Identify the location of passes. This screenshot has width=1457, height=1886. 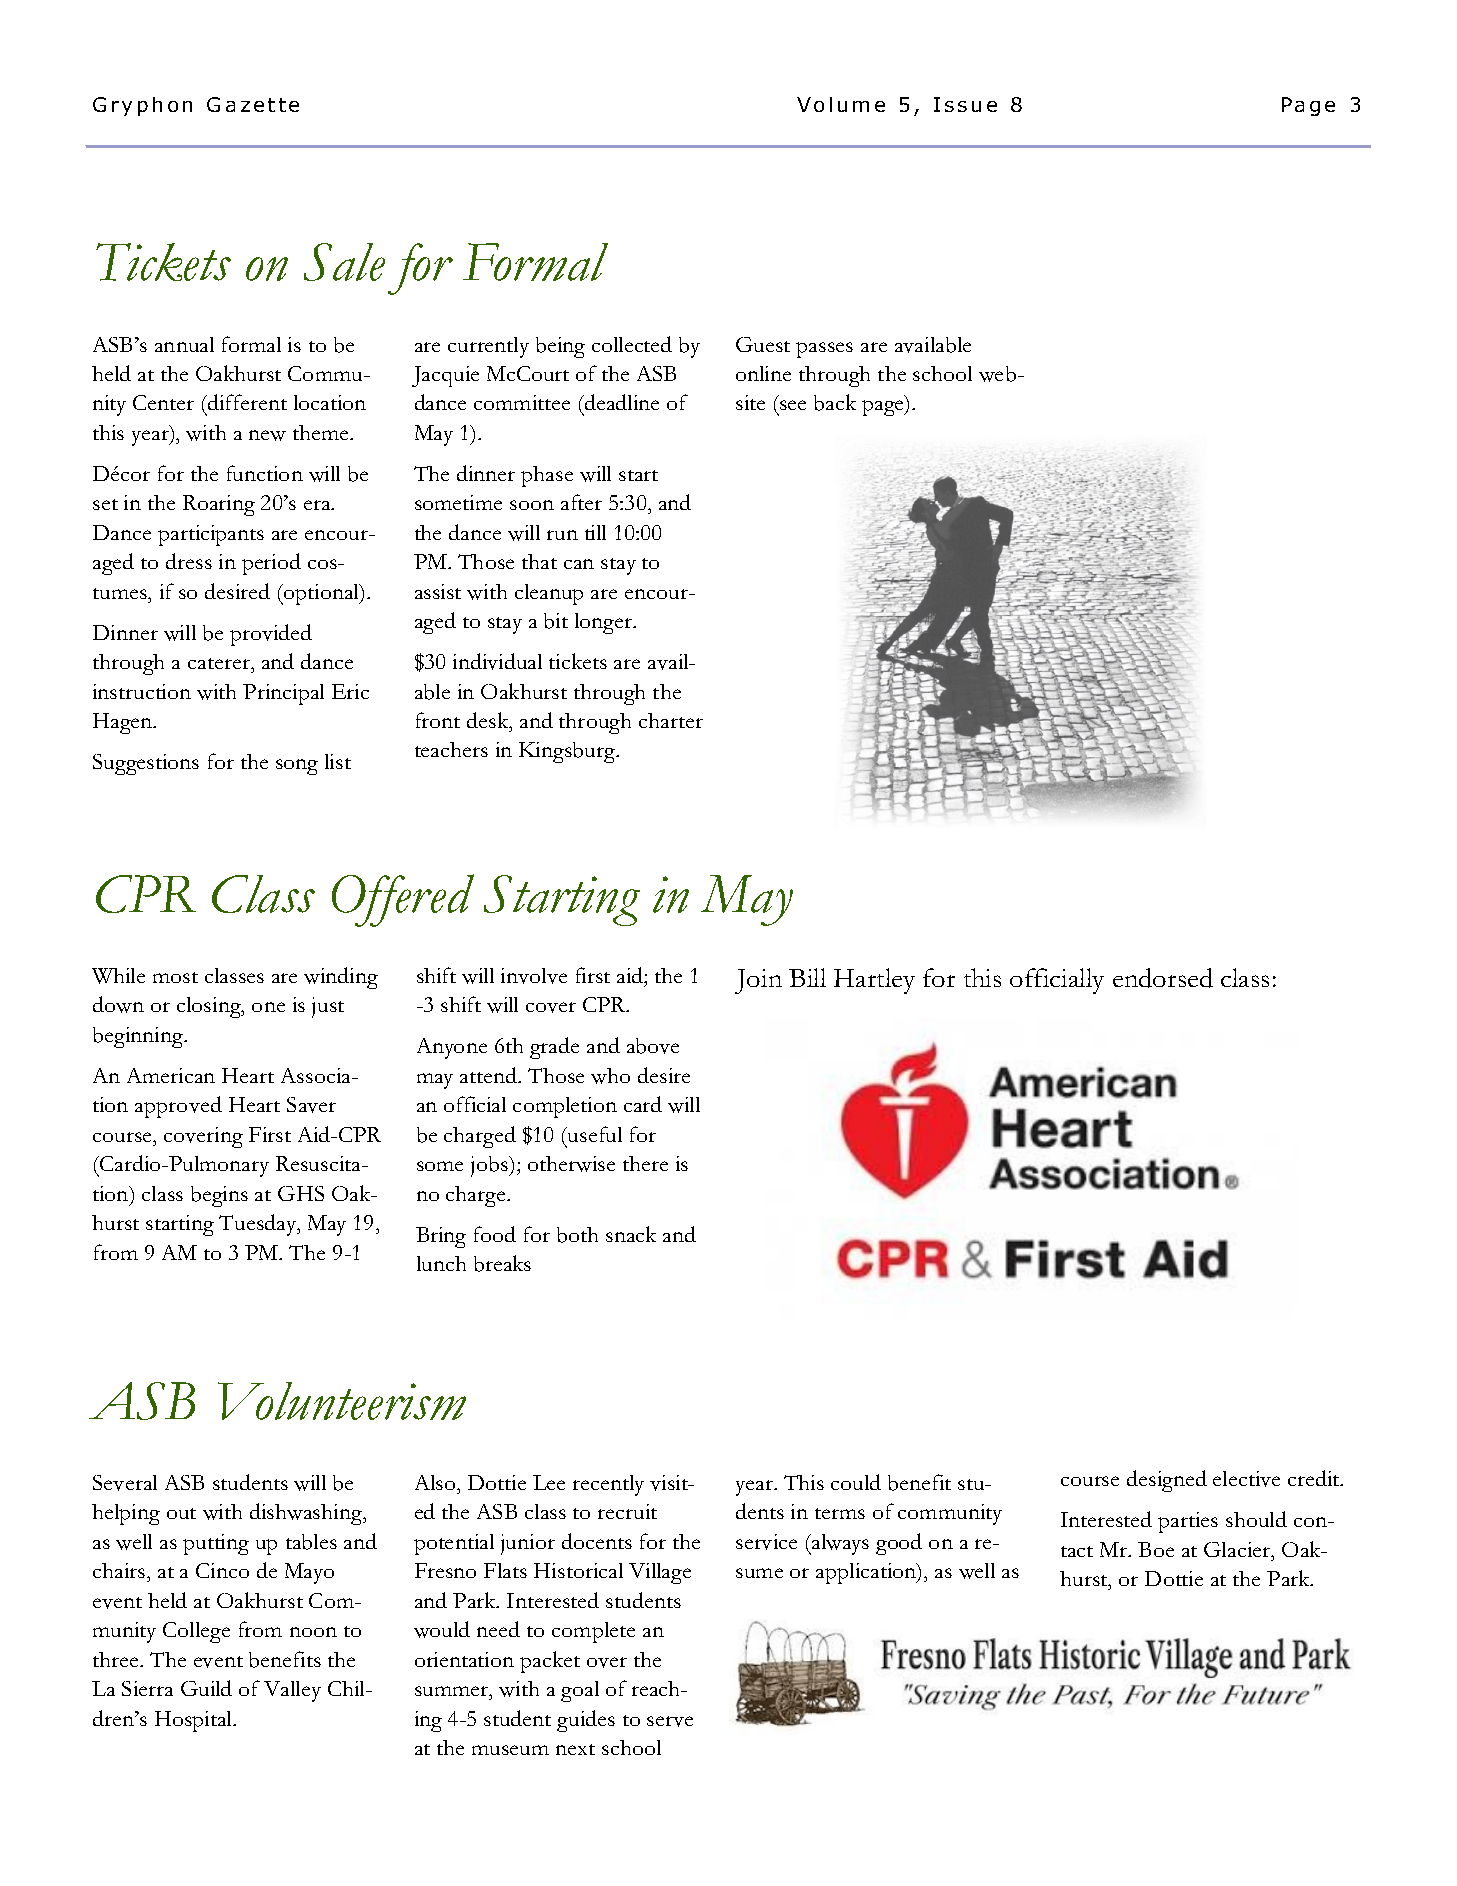
(824, 350).
